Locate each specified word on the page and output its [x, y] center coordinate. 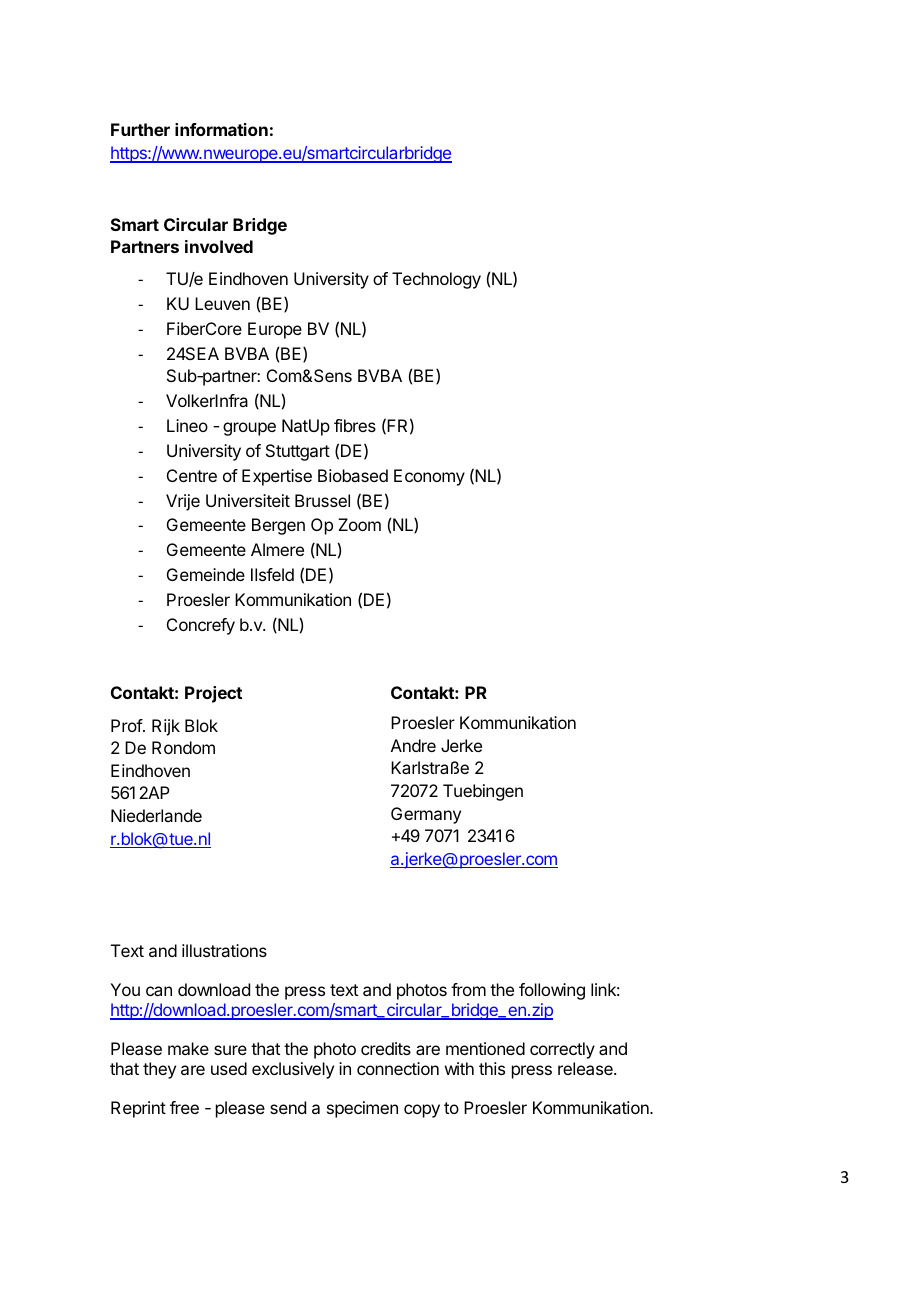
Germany [426, 815]
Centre [192, 475]
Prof [127, 725]
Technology [436, 280]
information [221, 129]
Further [140, 129]
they [159, 1070]
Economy [429, 477]
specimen [362, 1109]
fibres [355, 425]
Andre [413, 745]
